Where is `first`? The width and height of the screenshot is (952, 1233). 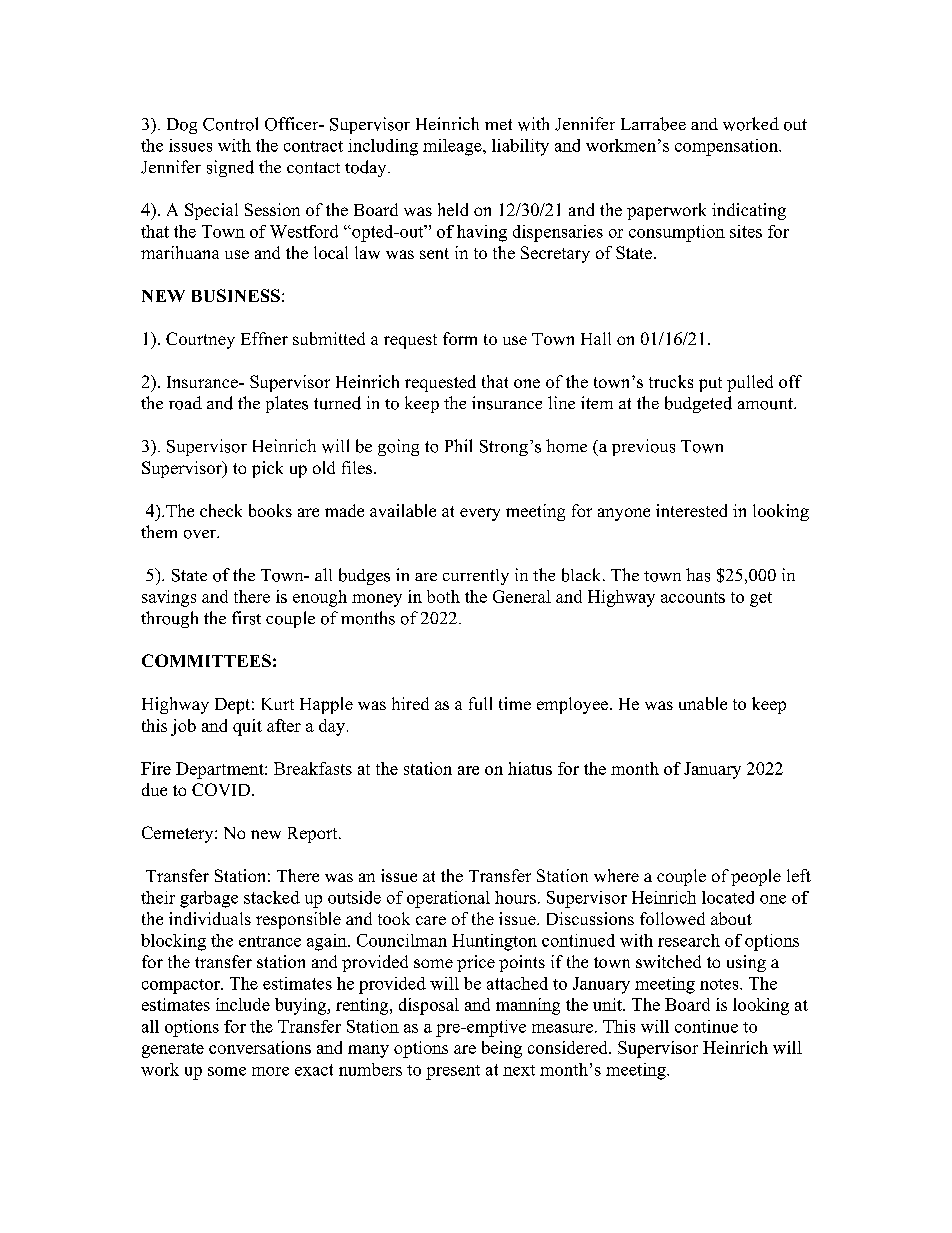 first is located at coordinates (246, 618).
